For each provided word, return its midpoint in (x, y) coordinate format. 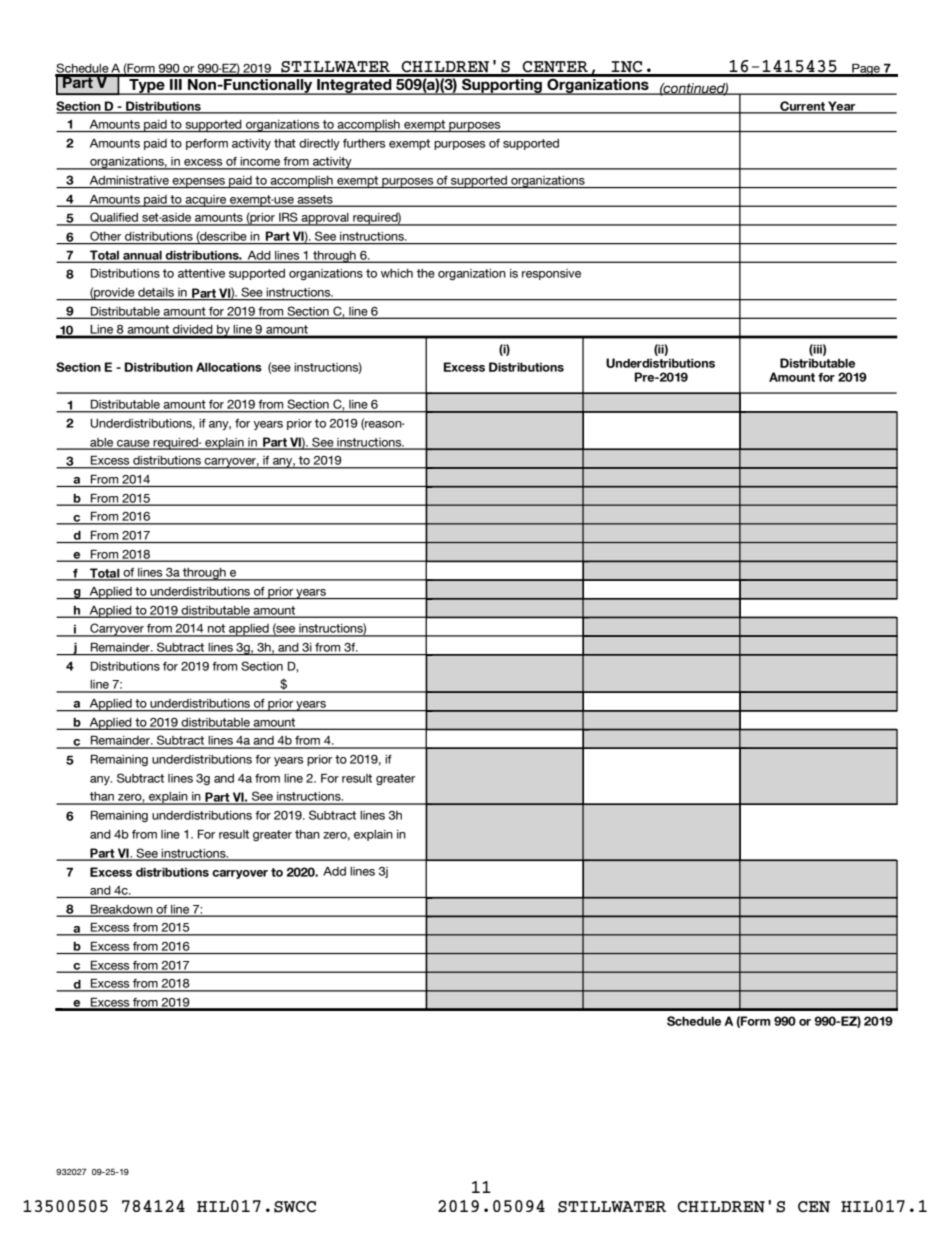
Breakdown (122, 910)
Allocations (229, 367)
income (260, 163)
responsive (551, 274)
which (397, 273)
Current (802, 107)
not (217, 630)
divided (193, 331)
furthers (364, 143)
